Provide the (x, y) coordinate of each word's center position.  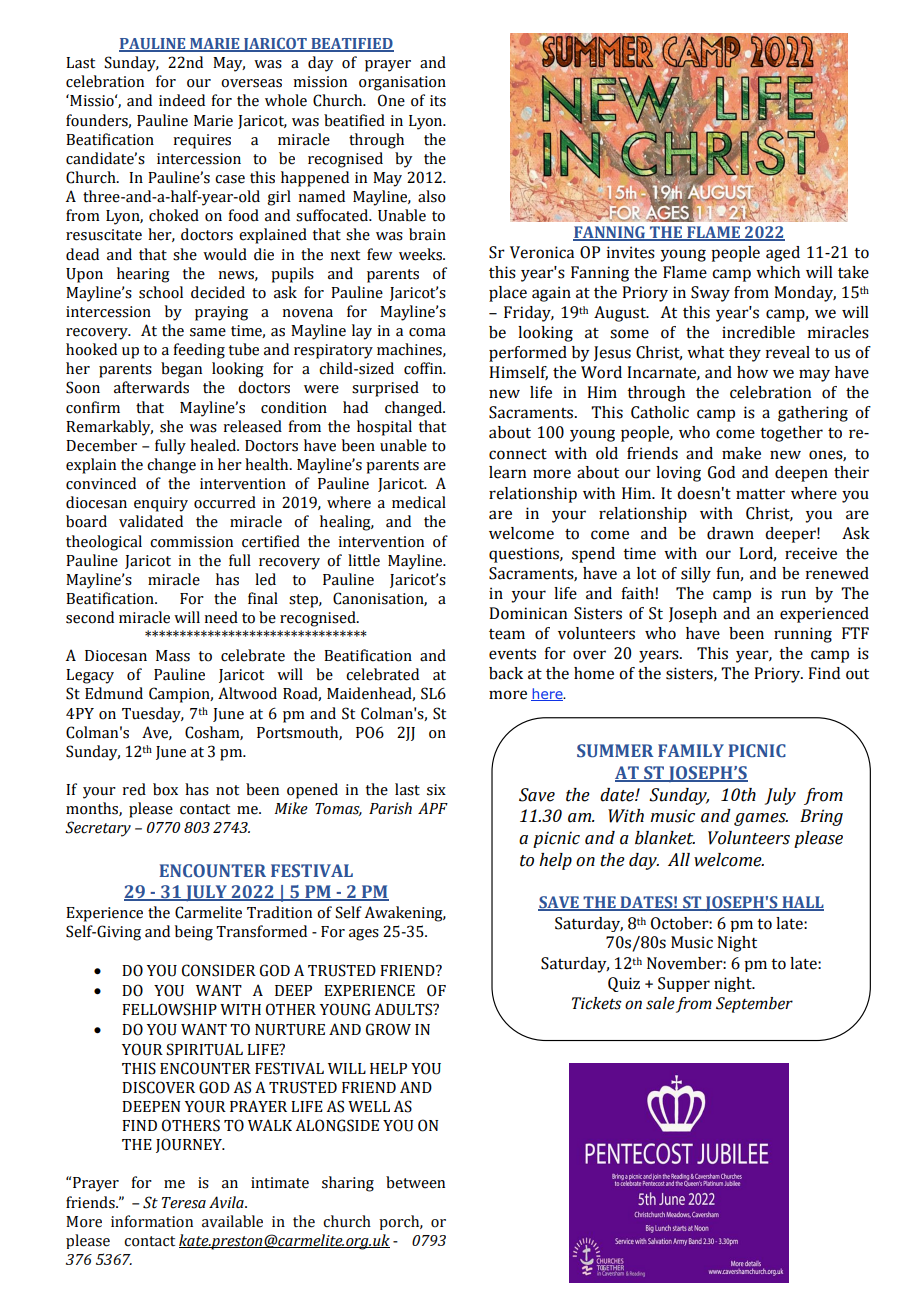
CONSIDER (219, 970)
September (754, 1005)
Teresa (184, 1203)
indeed (182, 100)
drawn (730, 533)
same (208, 332)
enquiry (161, 504)
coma (427, 332)
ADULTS (405, 1009)
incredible (758, 332)
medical (419, 502)
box (165, 789)
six (436, 790)
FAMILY (691, 750)
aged (783, 254)
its (438, 101)
